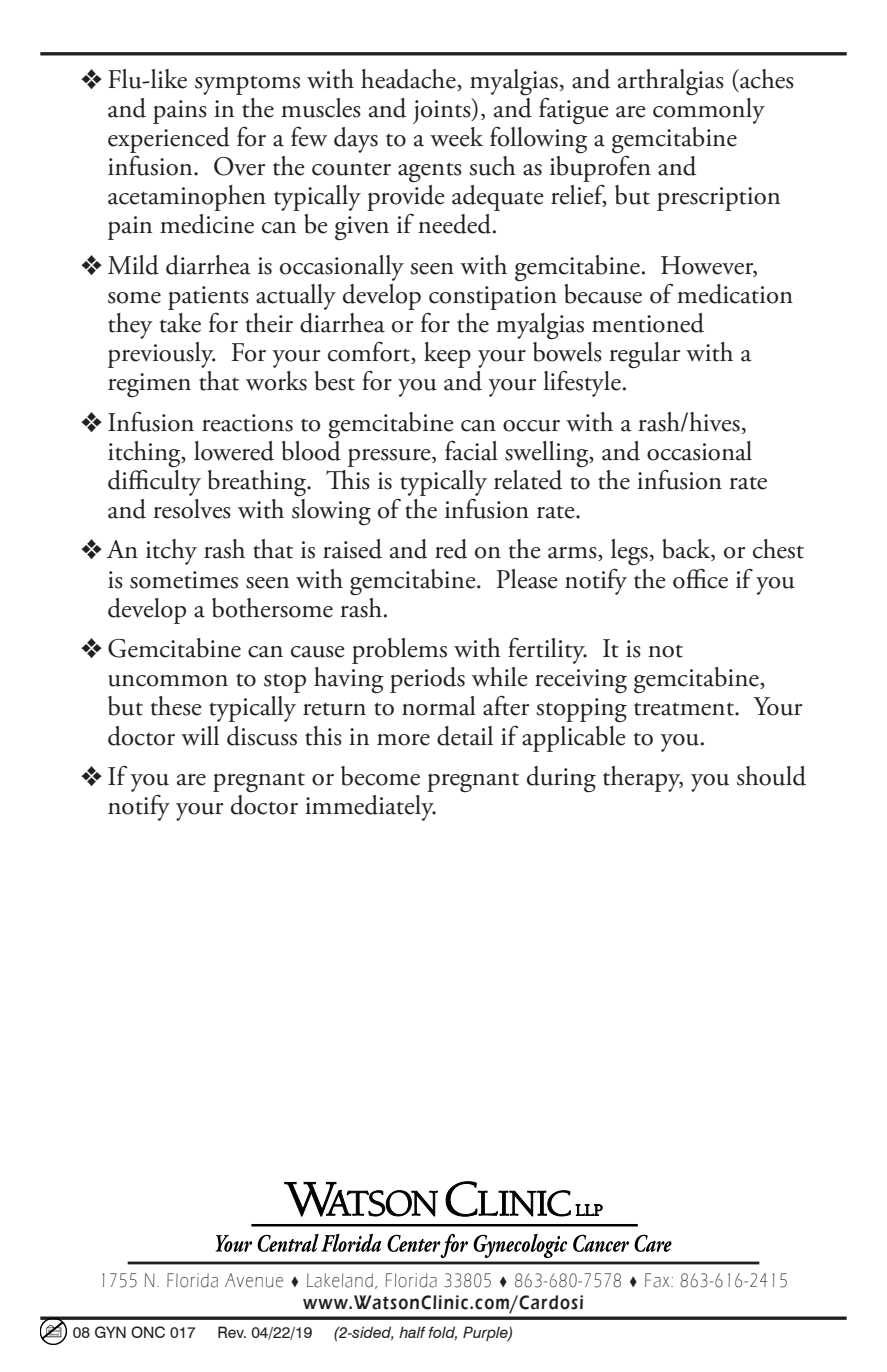  What do you see at coordinates (685, 709) in the document?
I see `treatment` at bounding box center [685, 709].
